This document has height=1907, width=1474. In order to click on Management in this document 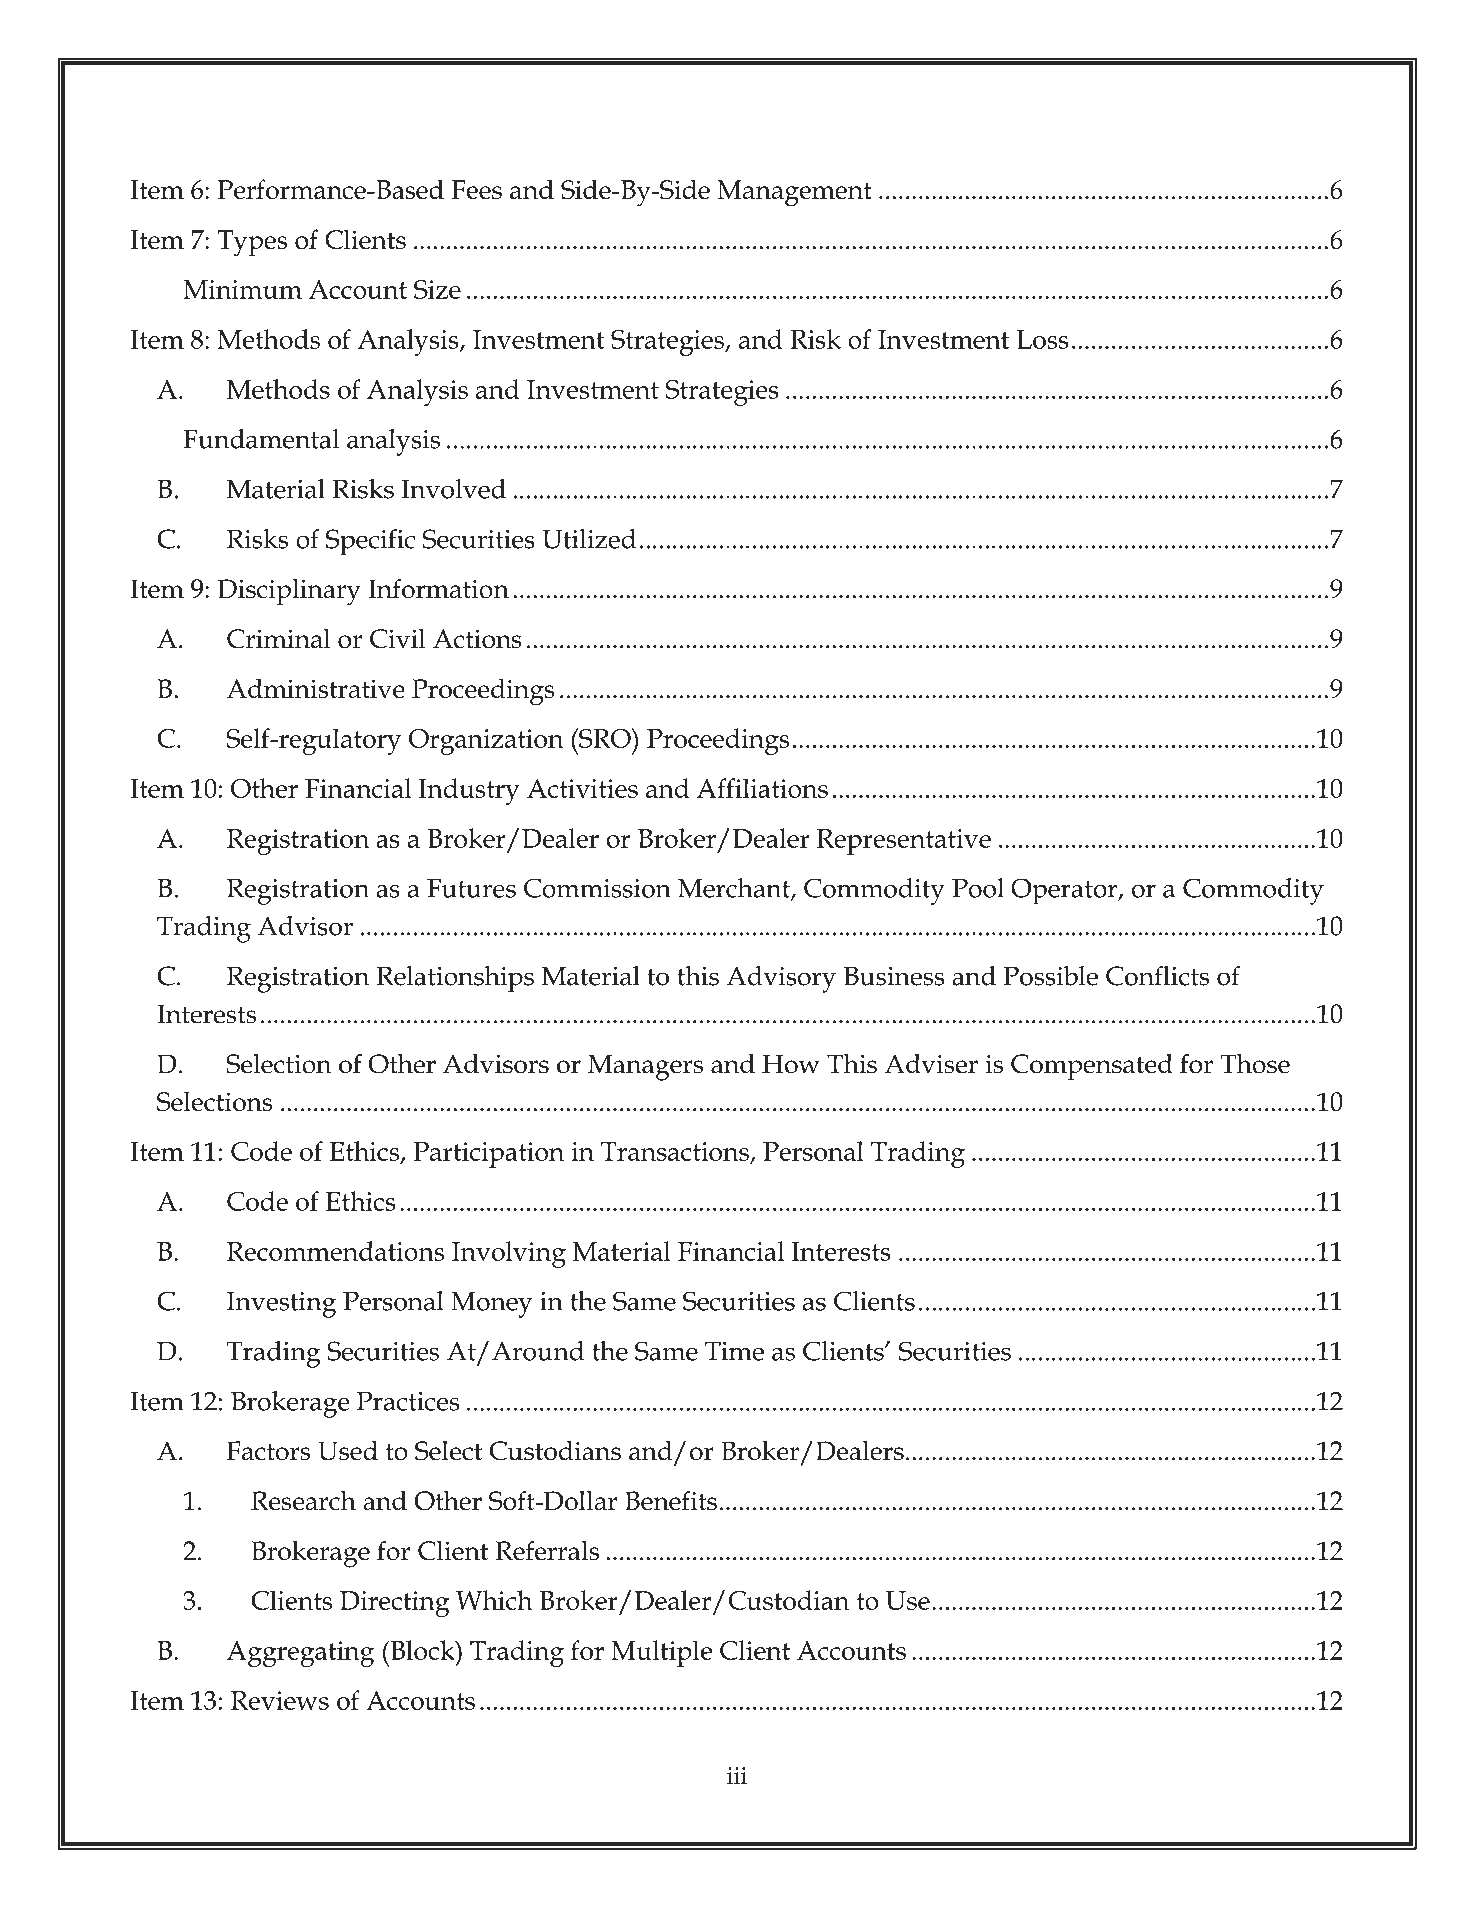, I will do `click(794, 193)`.
